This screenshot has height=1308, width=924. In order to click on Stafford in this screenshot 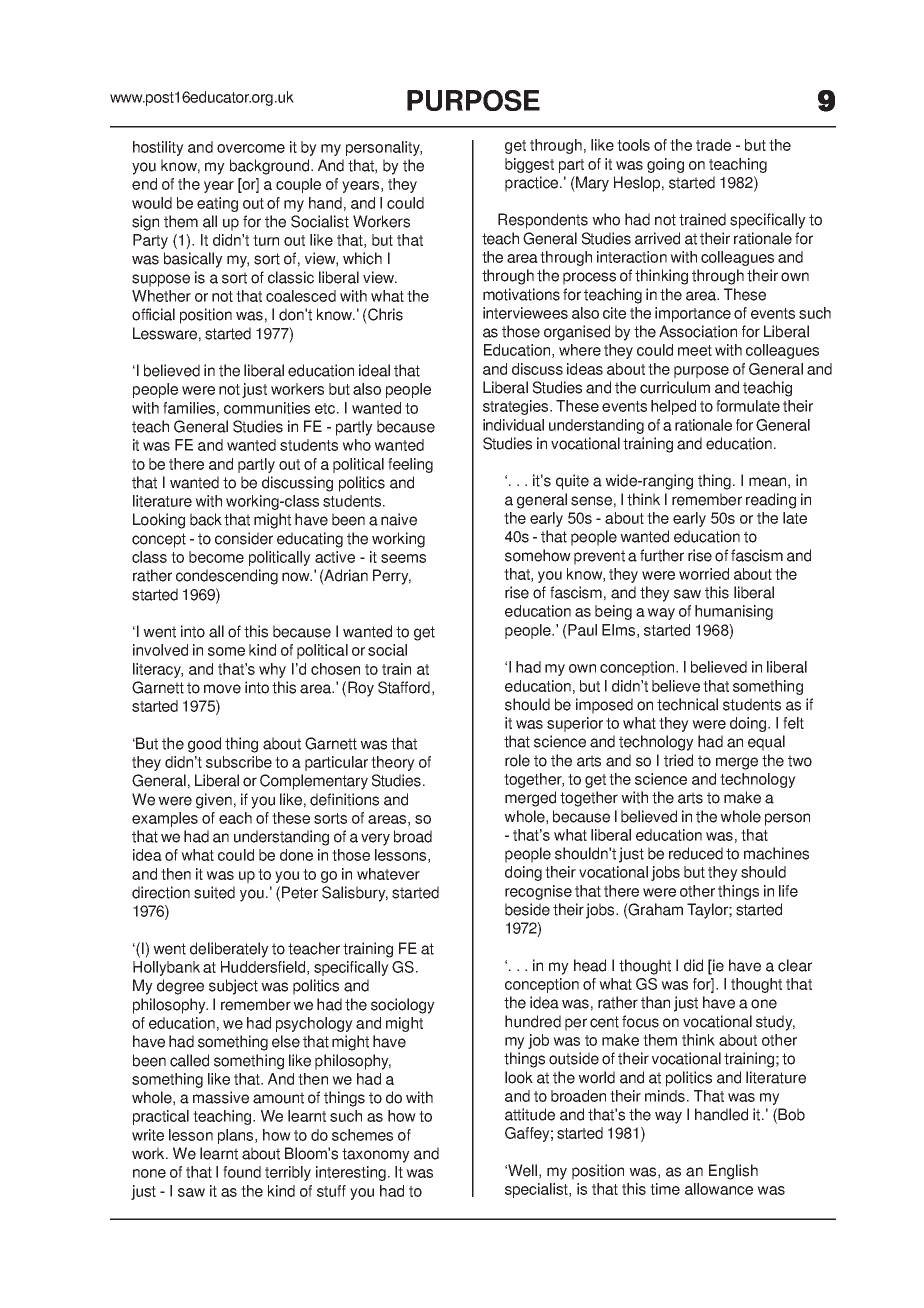, I will do `click(404, 687)`.
